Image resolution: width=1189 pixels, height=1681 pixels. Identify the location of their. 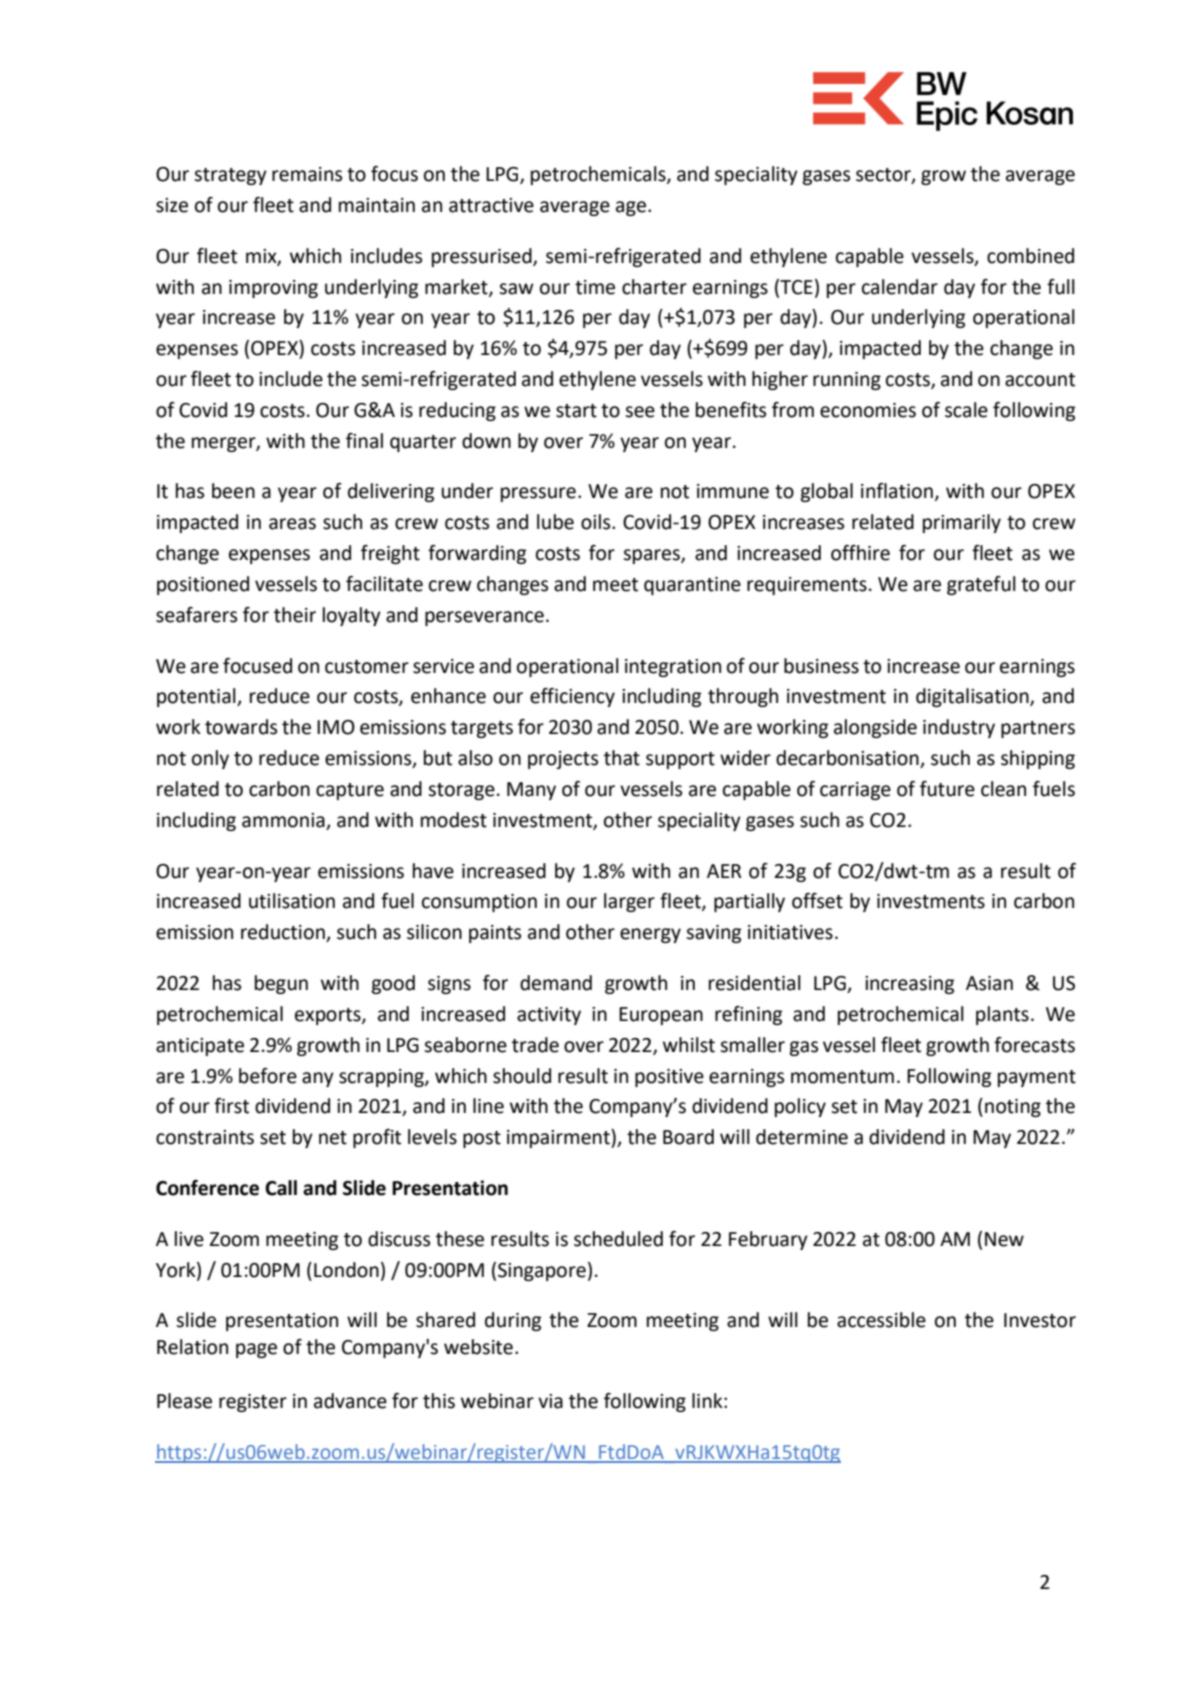
(295, 615).
